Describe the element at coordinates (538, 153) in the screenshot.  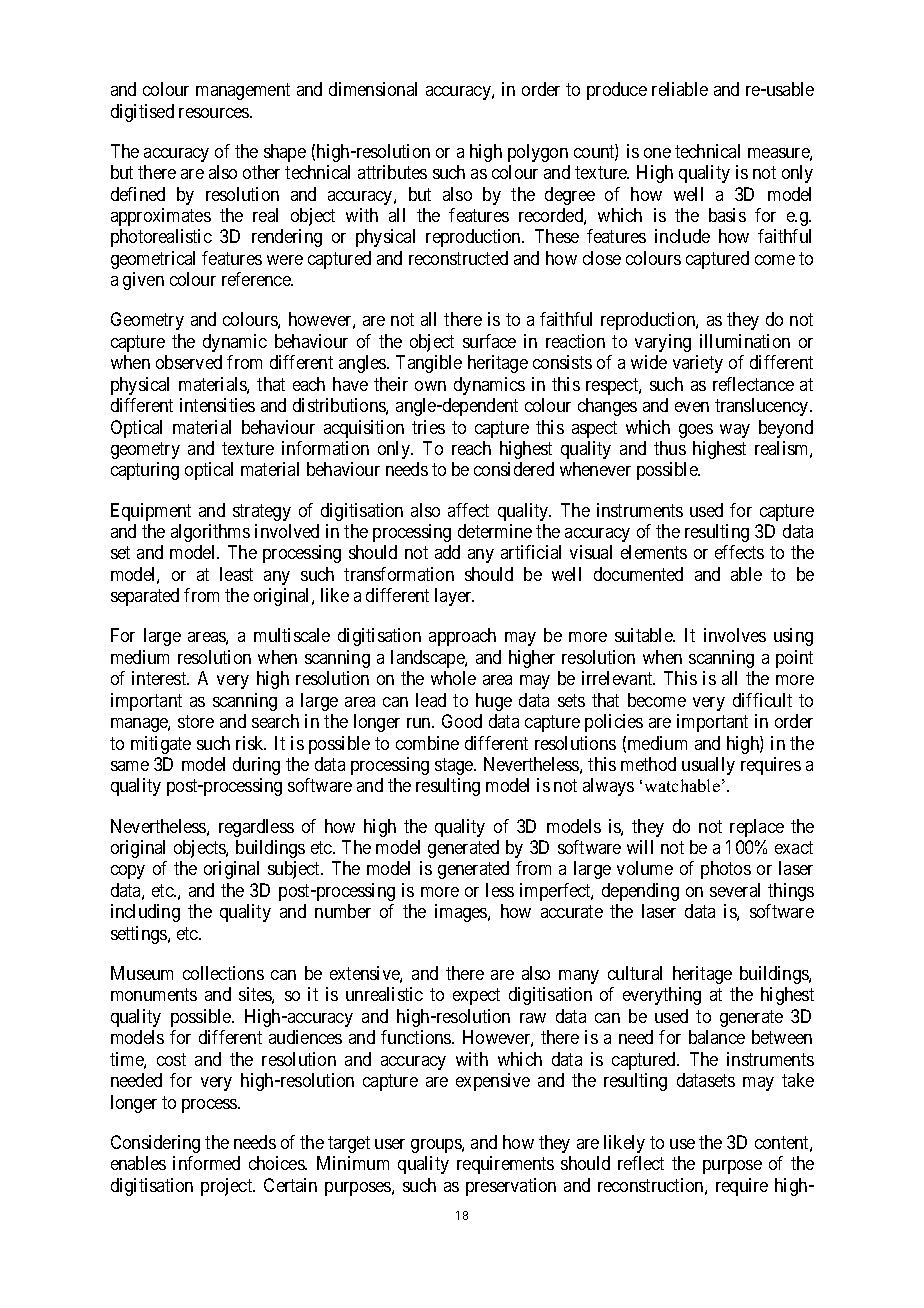
I see `polygon` at that location.
